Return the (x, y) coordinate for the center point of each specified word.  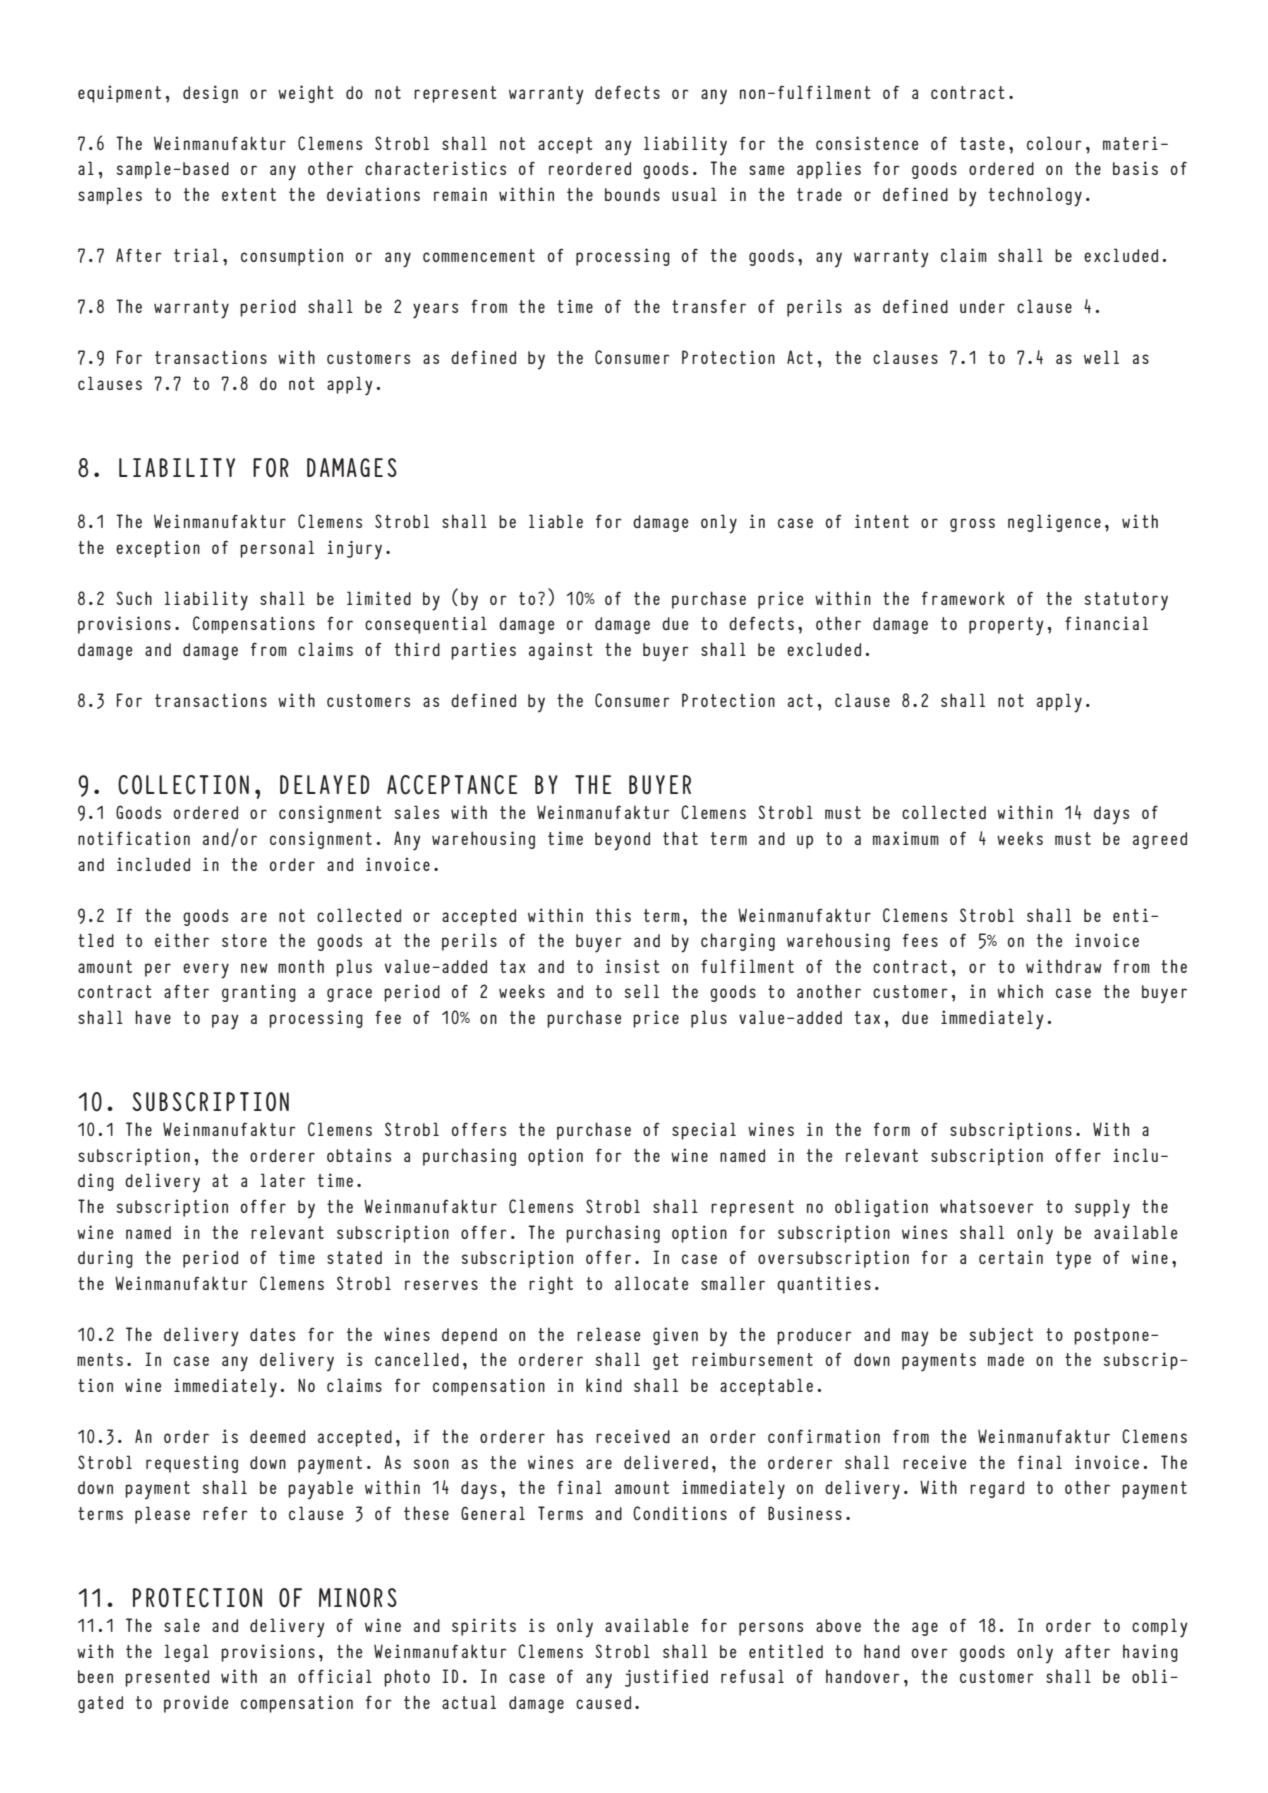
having (1150, 1653)
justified (666, 1678)
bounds (632, 194)
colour (1054, 143)
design (210, 94)
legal (187, 1653)
